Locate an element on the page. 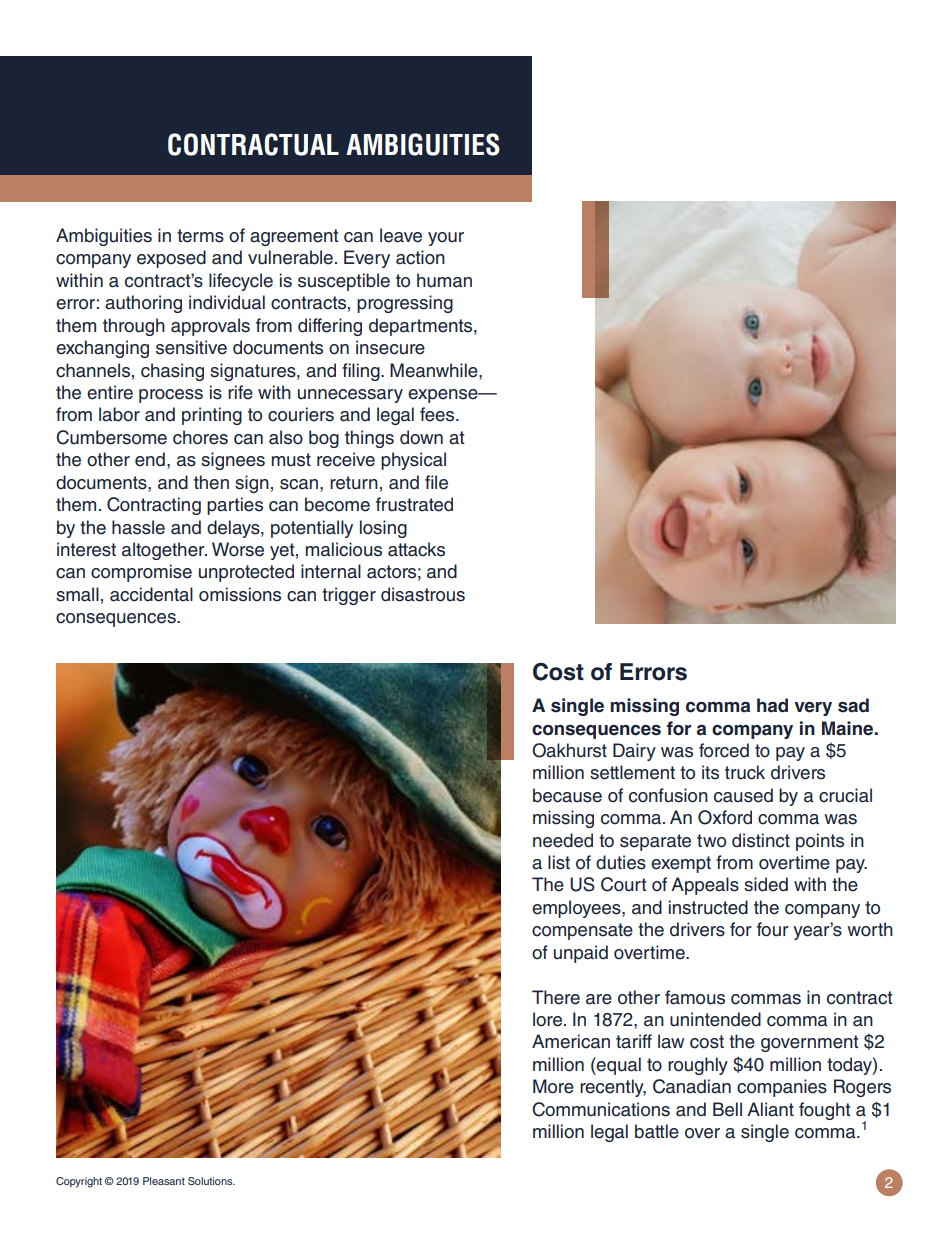 The height and width of the document is (1233, 952). exposed is located at coordinates (171, 259).
